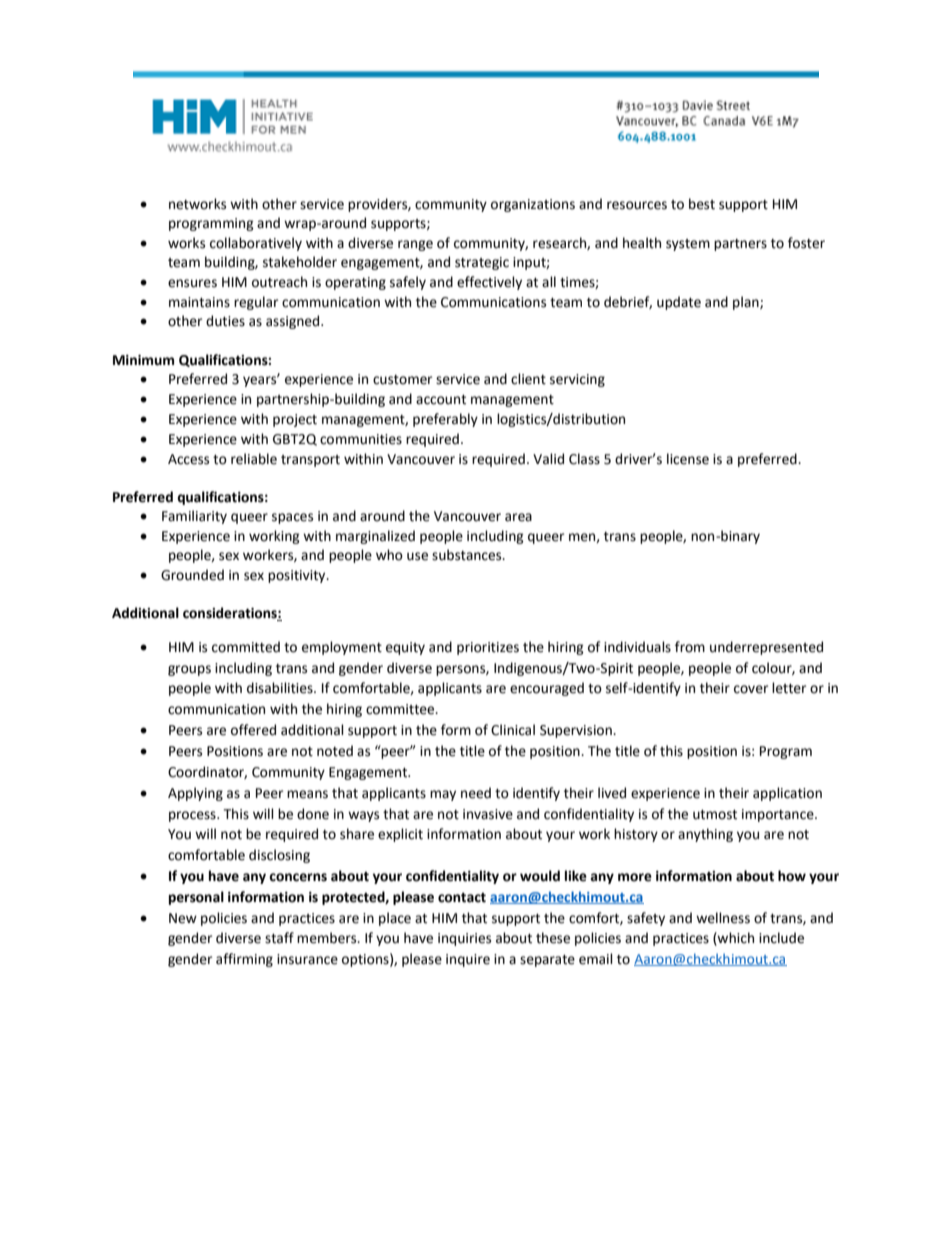 The height and width of the image is (1233, 952). I want to click on wellness, so click(723, 918).
